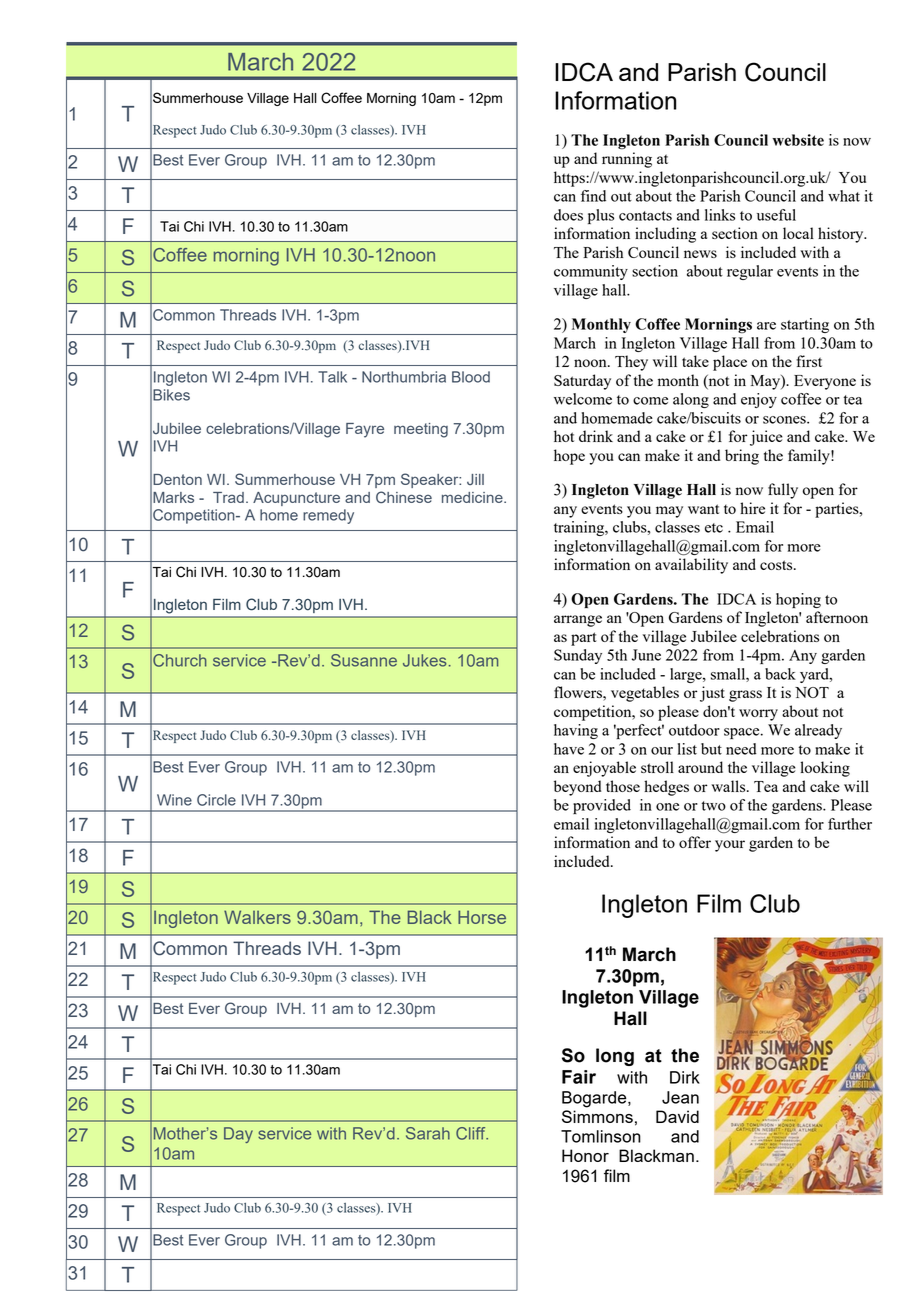 The image size is (924, 1308). I want to click on Circle, so click(216, 800).
